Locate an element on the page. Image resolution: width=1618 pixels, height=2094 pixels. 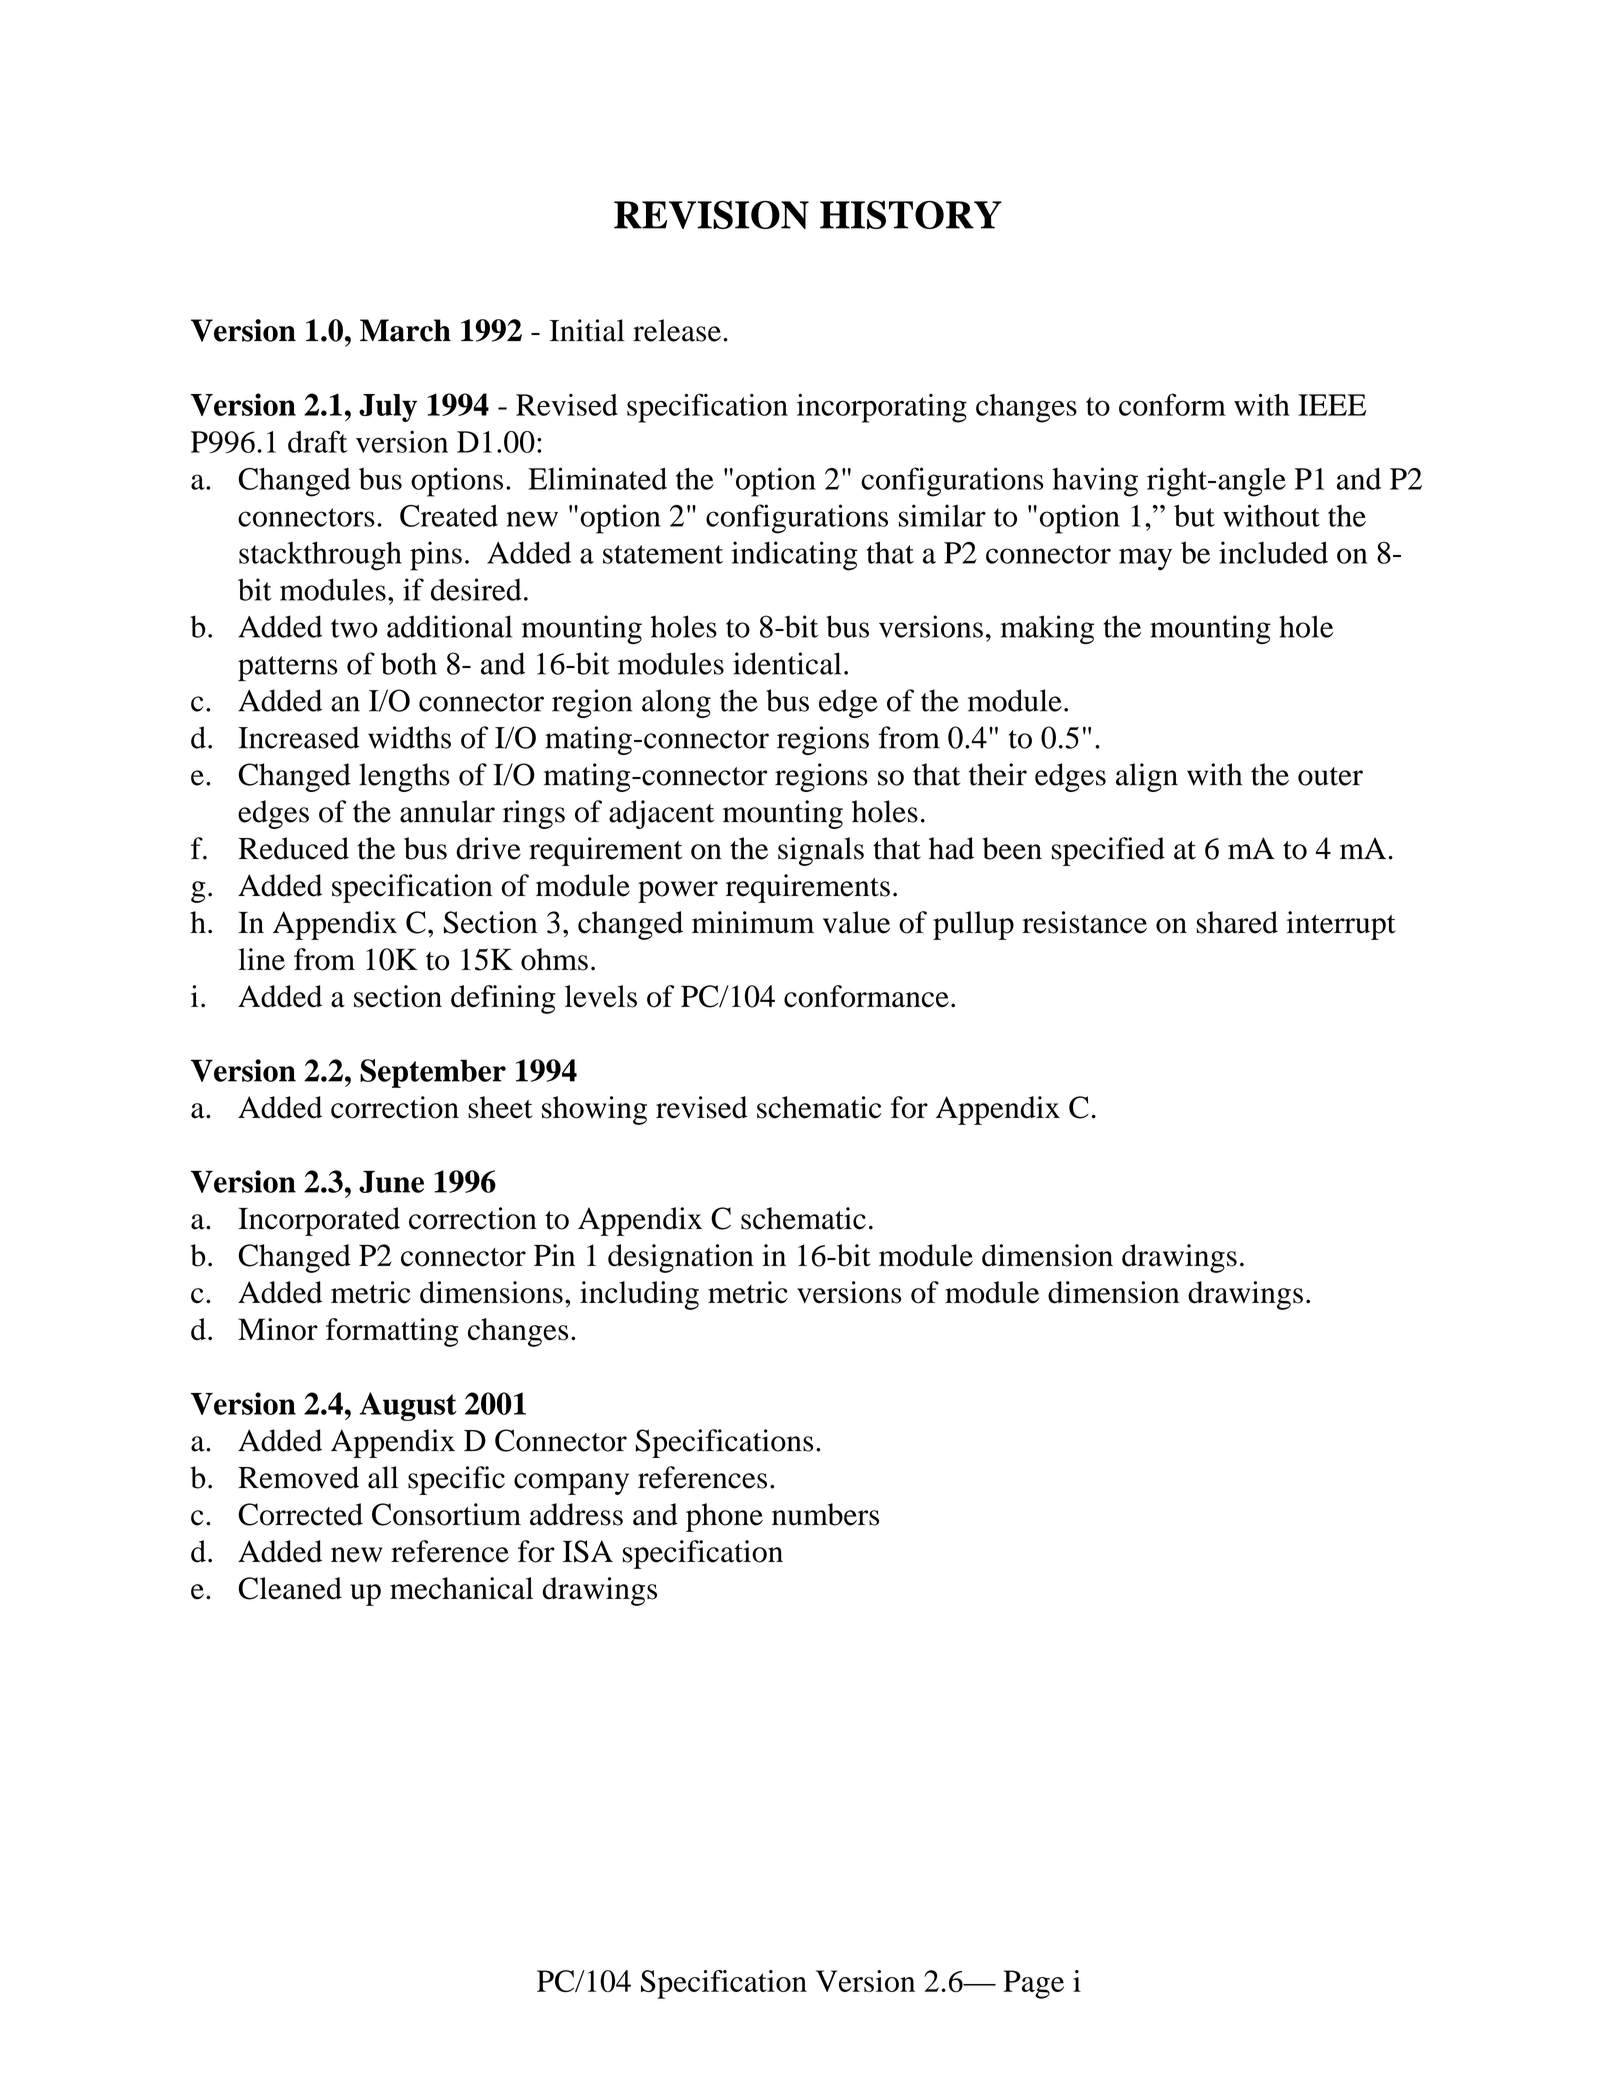
September is located at coordinates (433, 1073).
